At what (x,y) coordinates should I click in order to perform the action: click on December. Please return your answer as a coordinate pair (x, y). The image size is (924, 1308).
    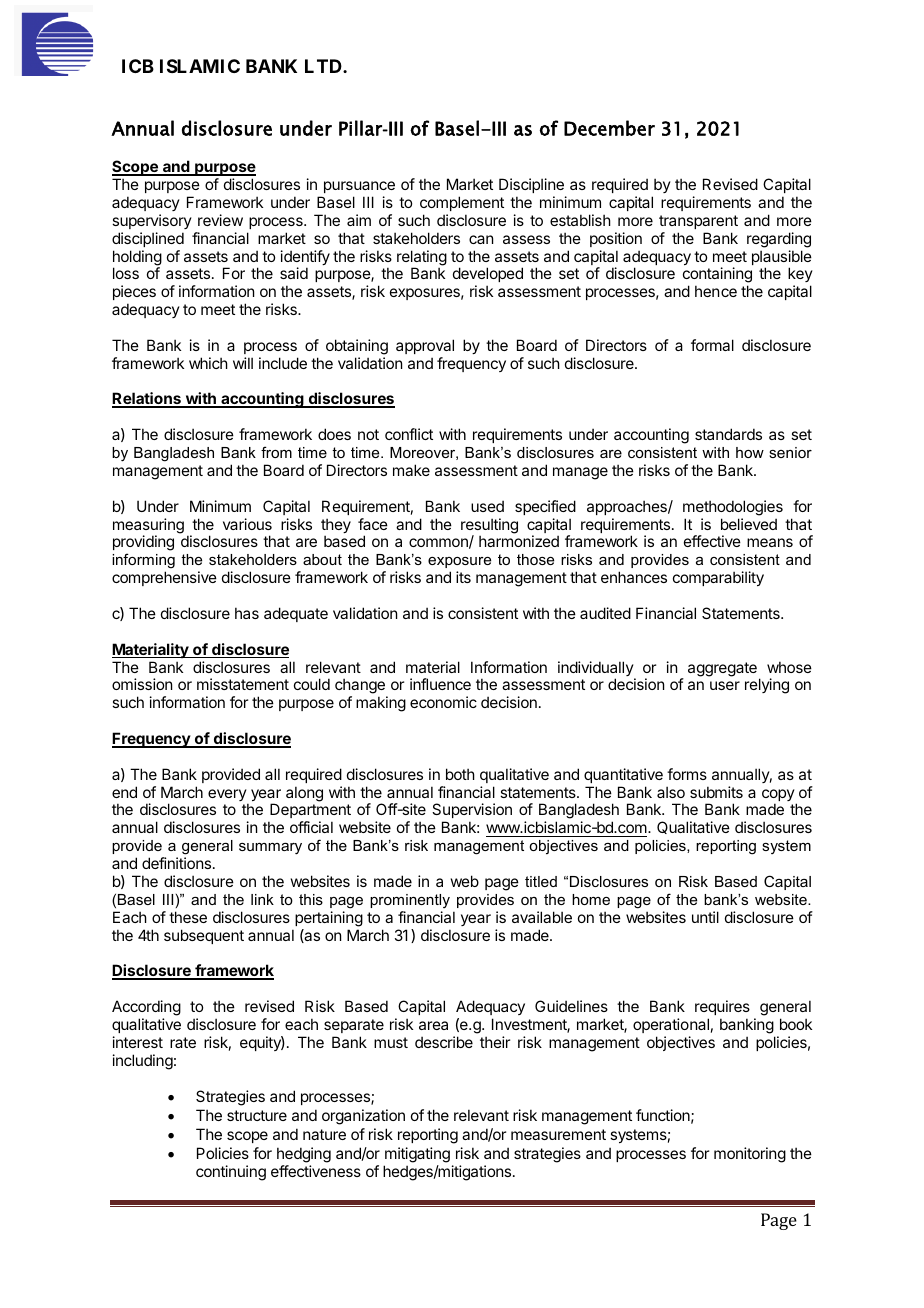
    Looking at the image, I should click on (609, 128).
